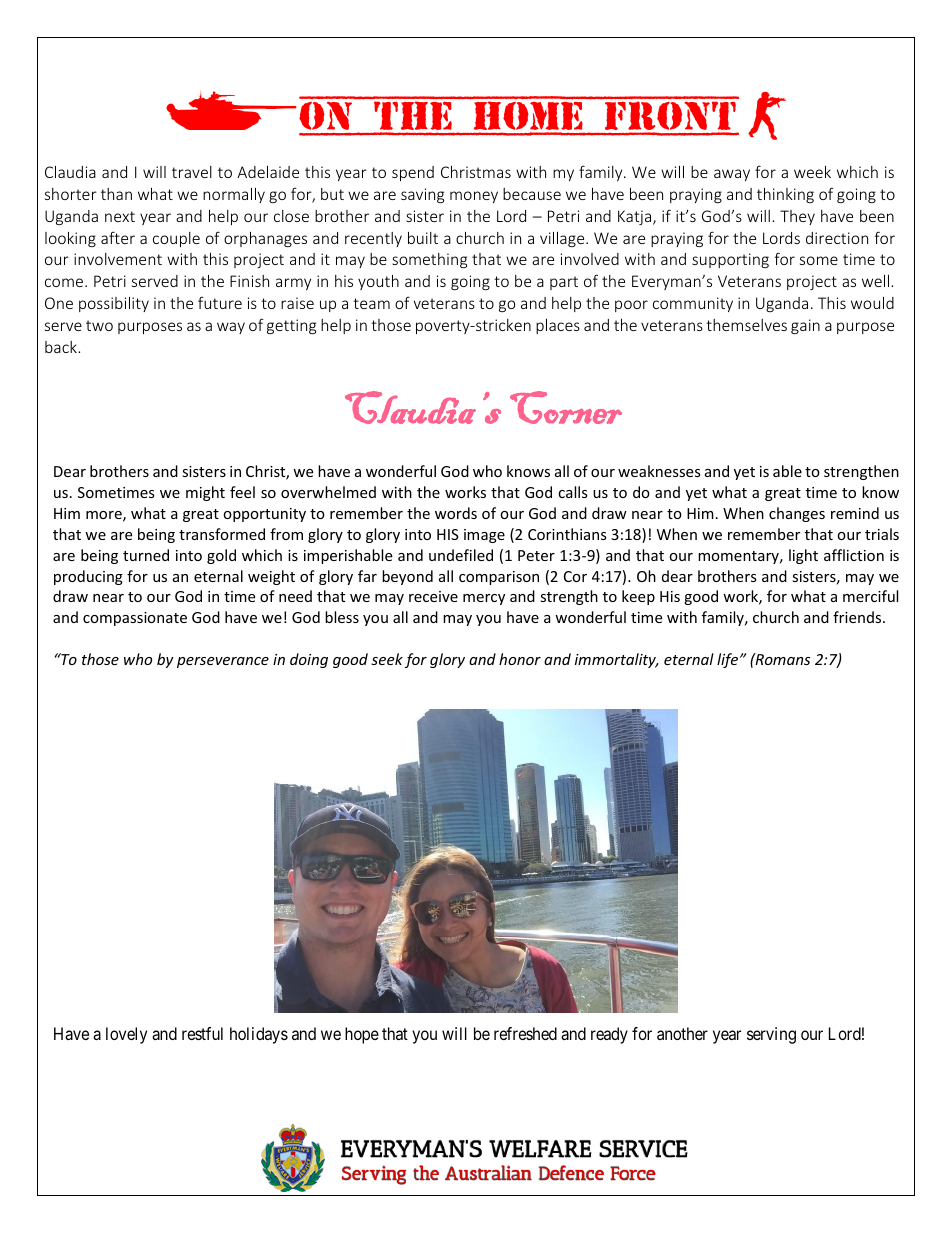 The width and height of the screenshot is (952, 1233). Describe the element at coordinates (812, 172) in the screenshot. I see `week` at that location.
